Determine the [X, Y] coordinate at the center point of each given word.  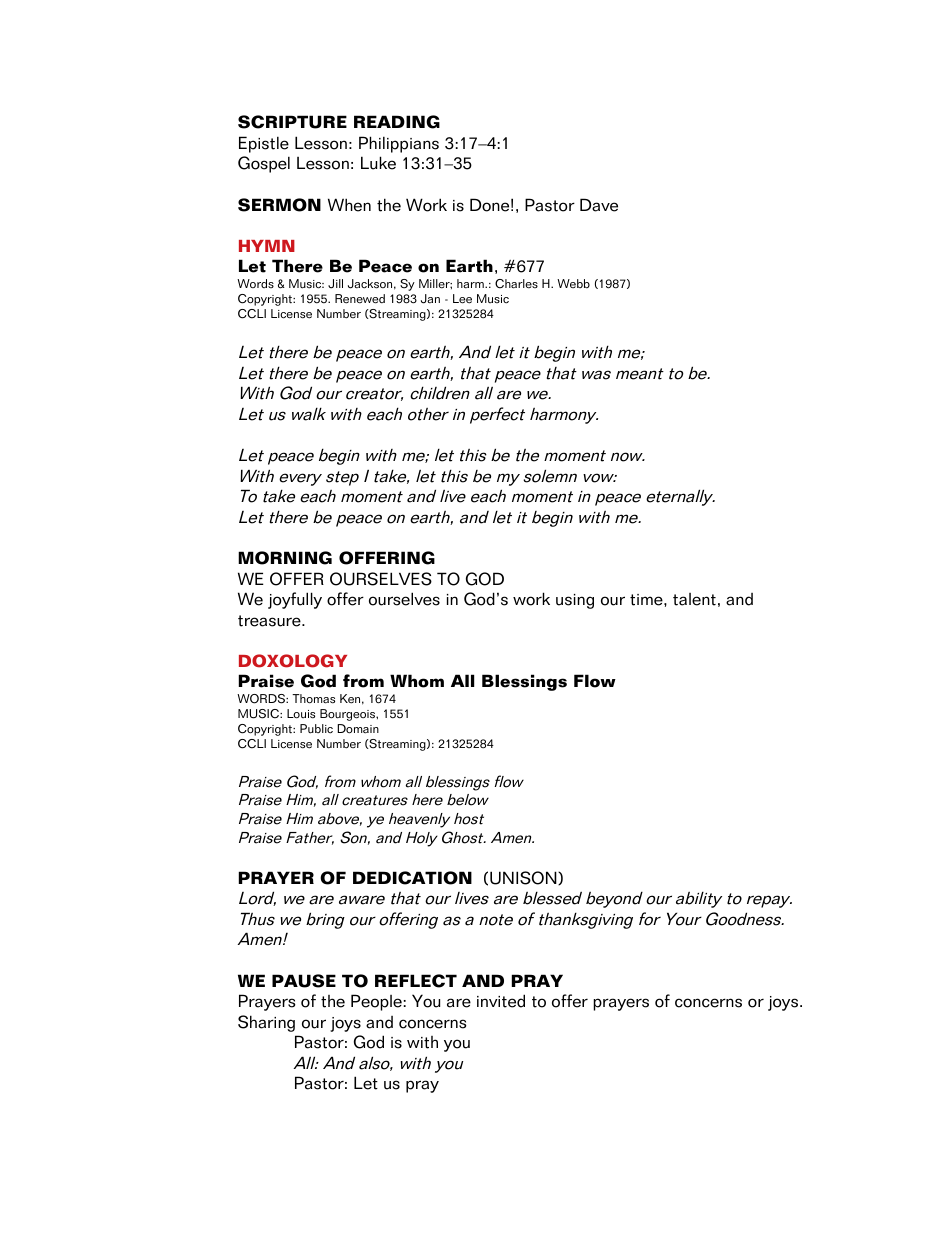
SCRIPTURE [292, 122]
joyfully [295, 600]
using [575, 601]
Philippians [399, 144]
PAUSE [304, 981]
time [647, 600]
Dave [599, 205]
